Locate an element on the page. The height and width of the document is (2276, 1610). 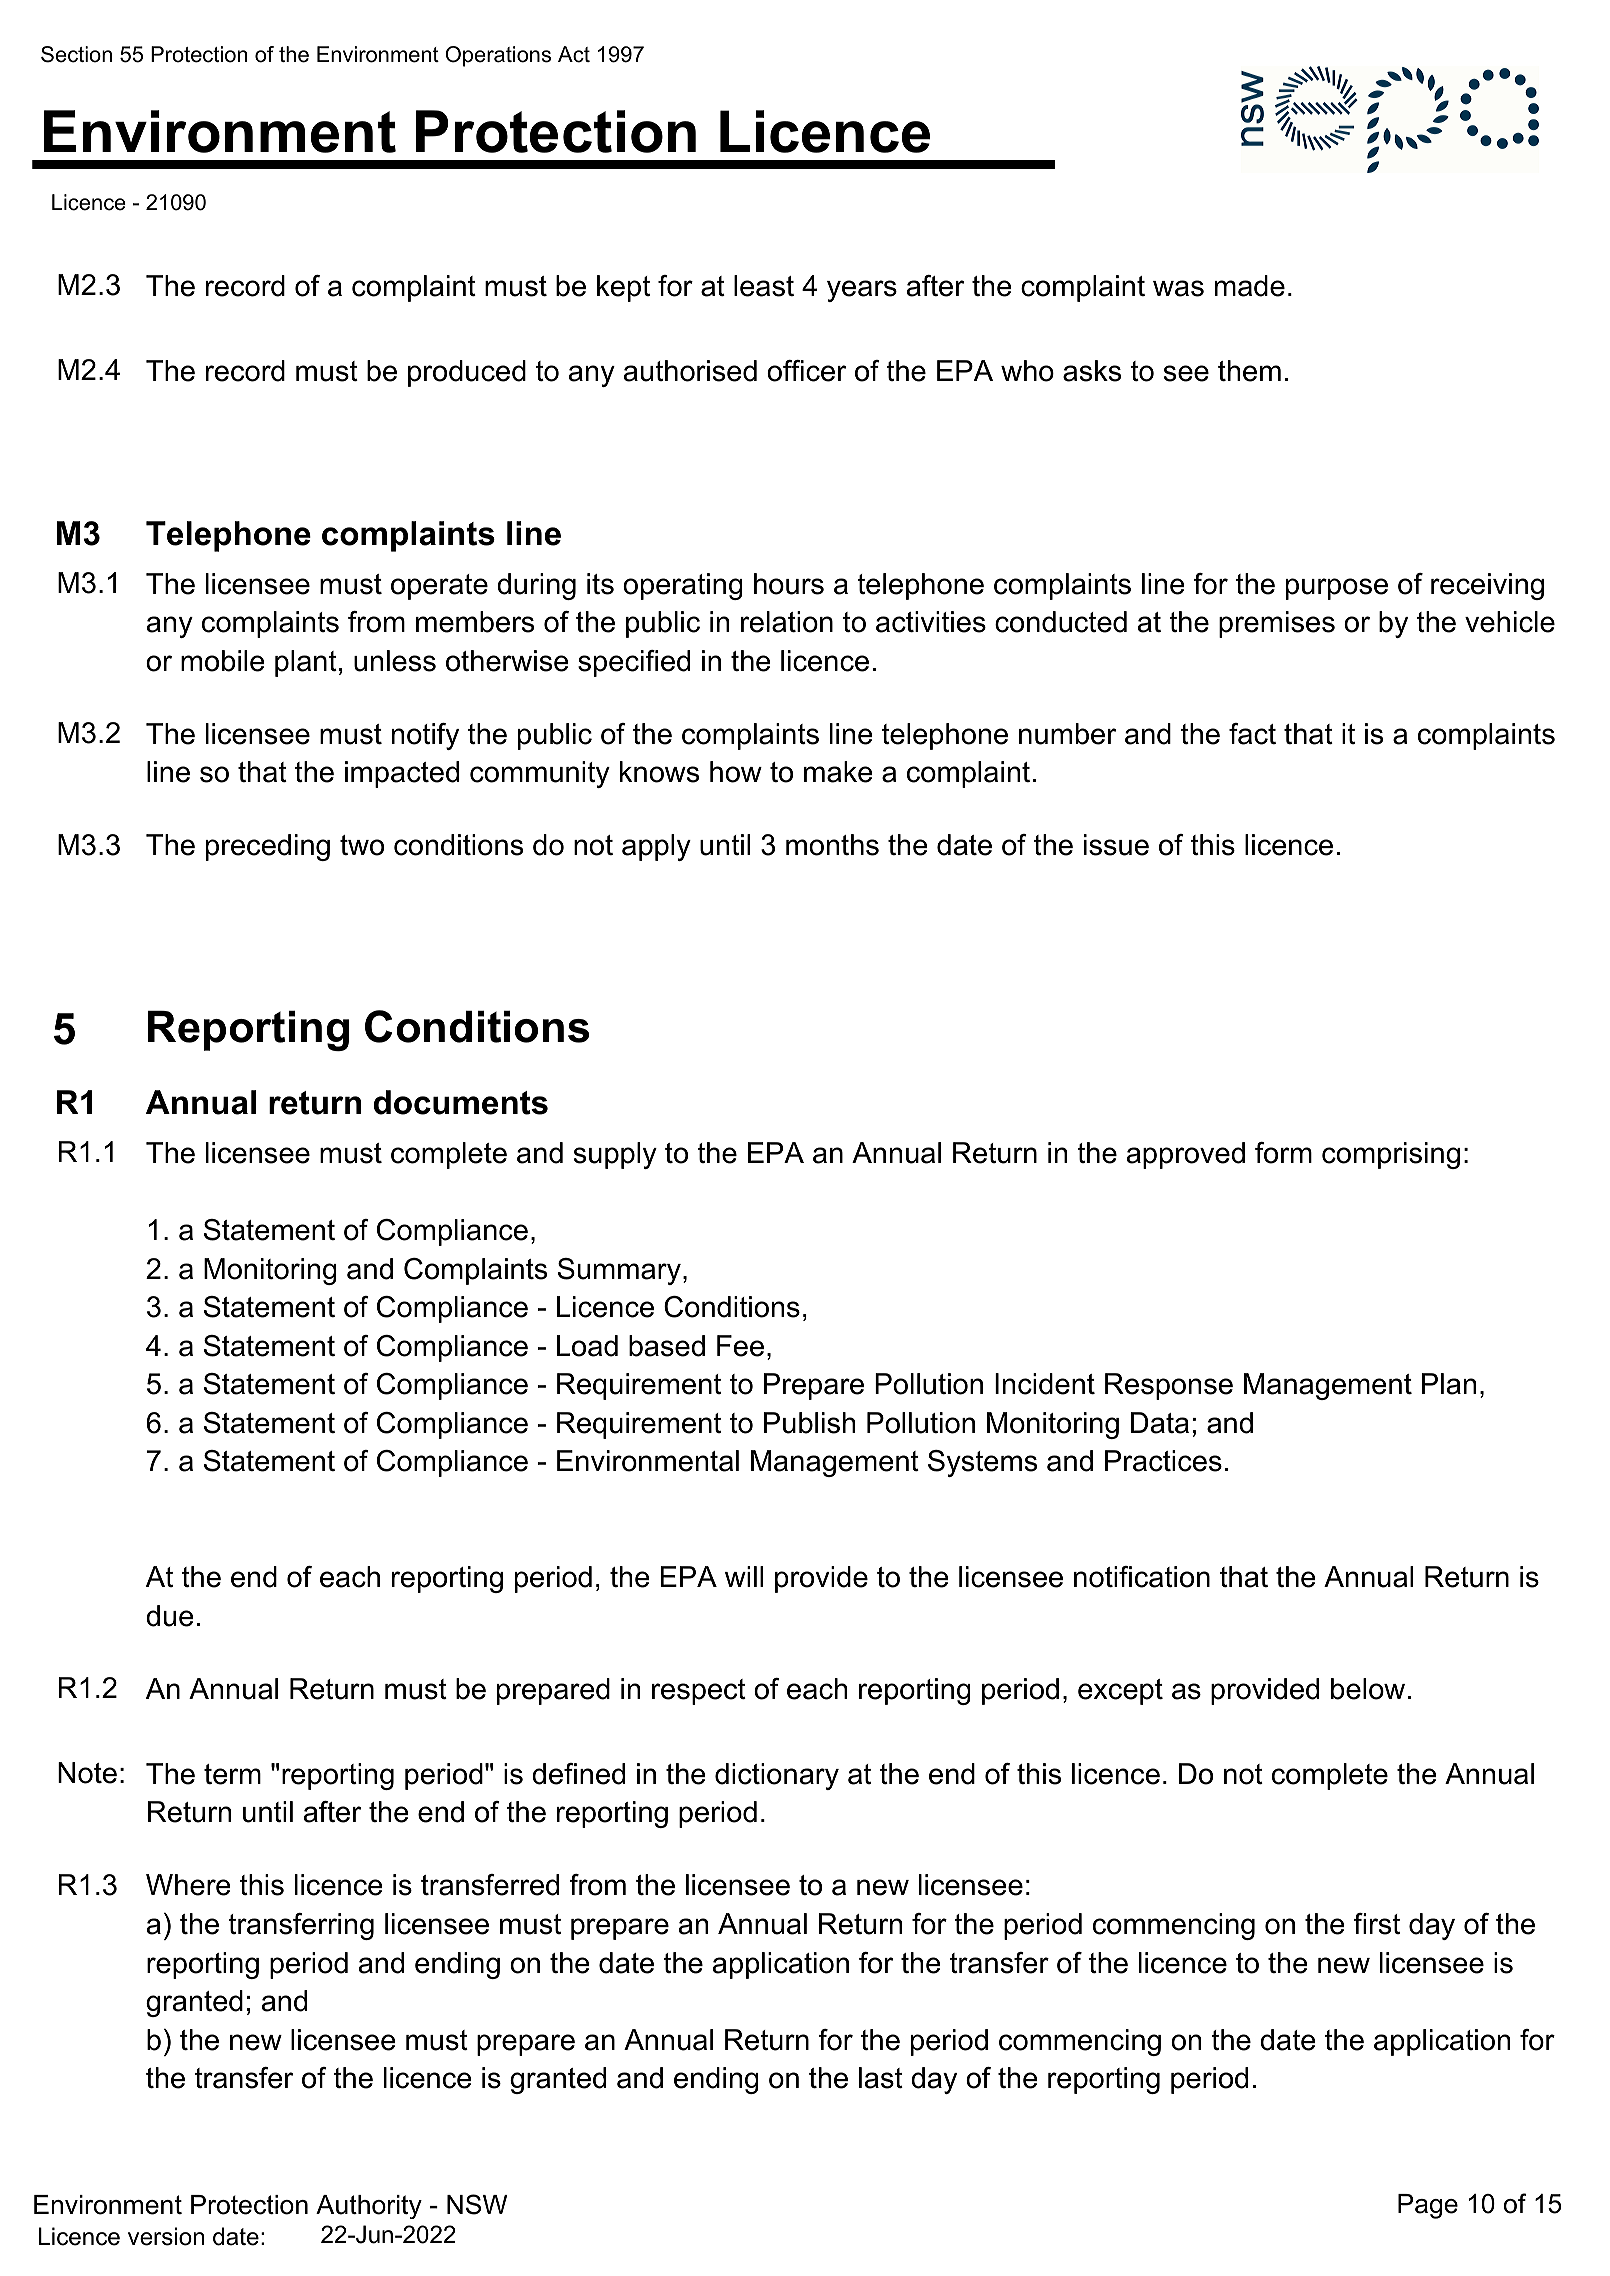
below is located at coordinates (1368, 1689).
